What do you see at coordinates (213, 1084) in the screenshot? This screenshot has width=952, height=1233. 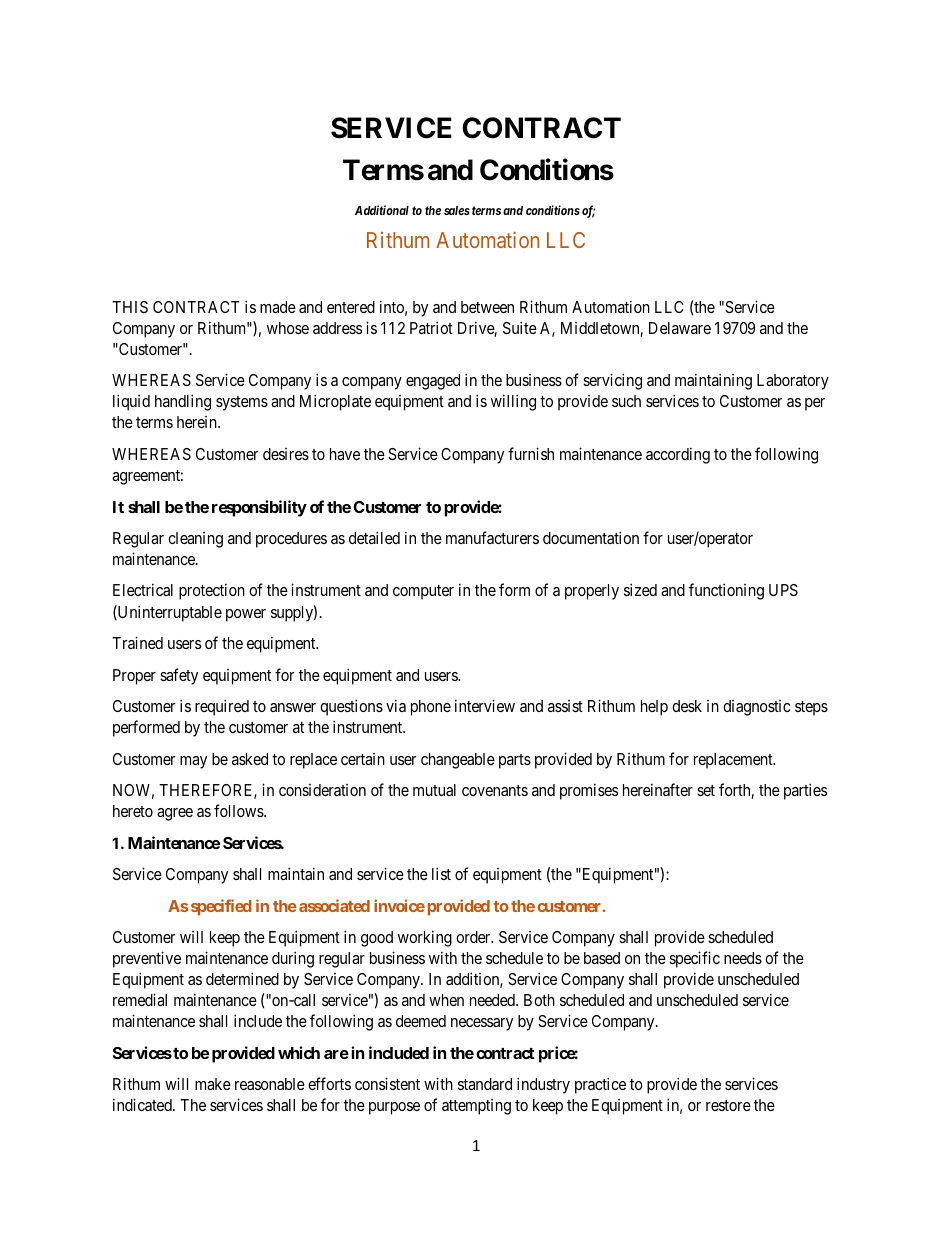 I see `make` at bounding box center [213, 1084].
